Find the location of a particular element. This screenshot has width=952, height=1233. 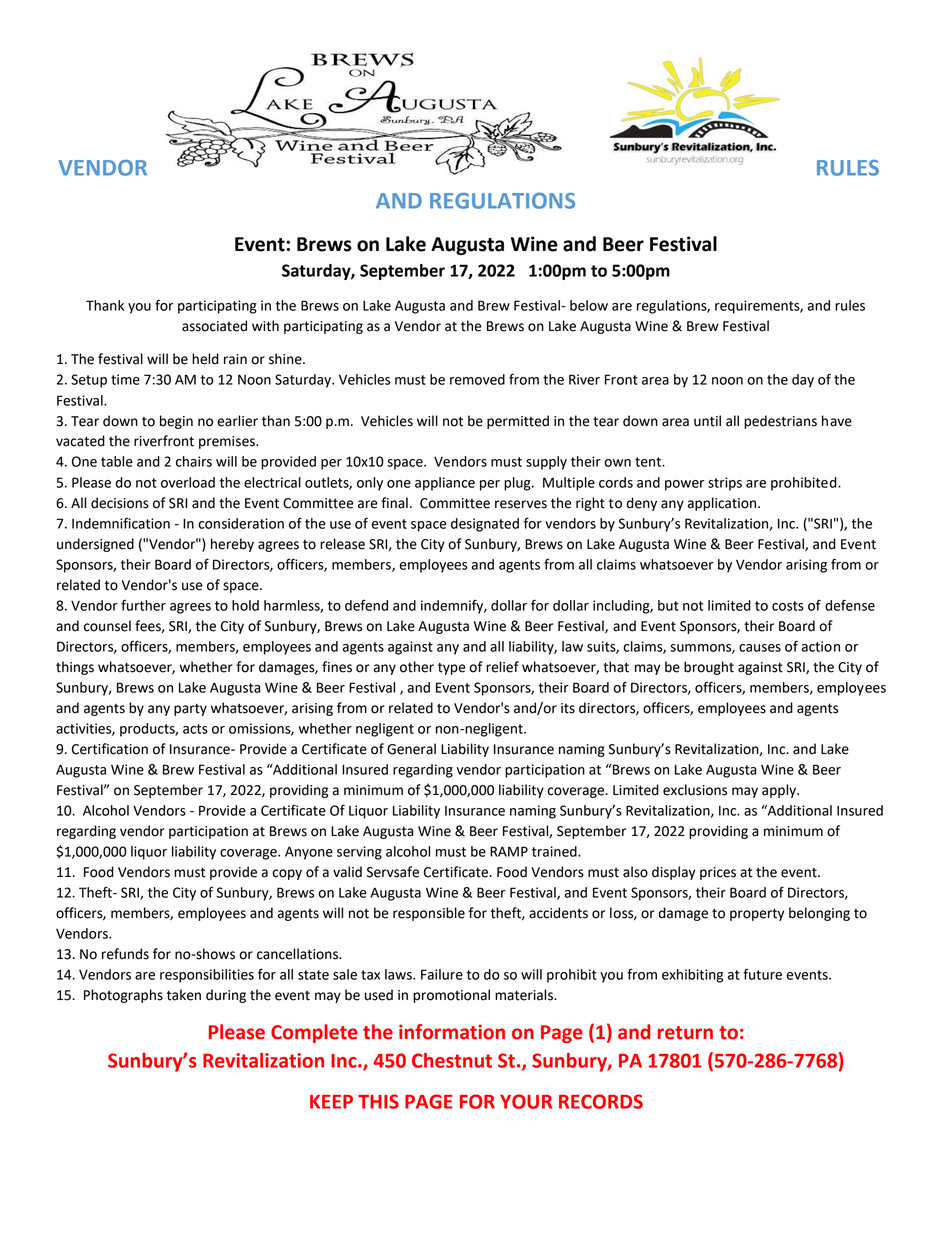

costs is located at coordinates (788, 606).
